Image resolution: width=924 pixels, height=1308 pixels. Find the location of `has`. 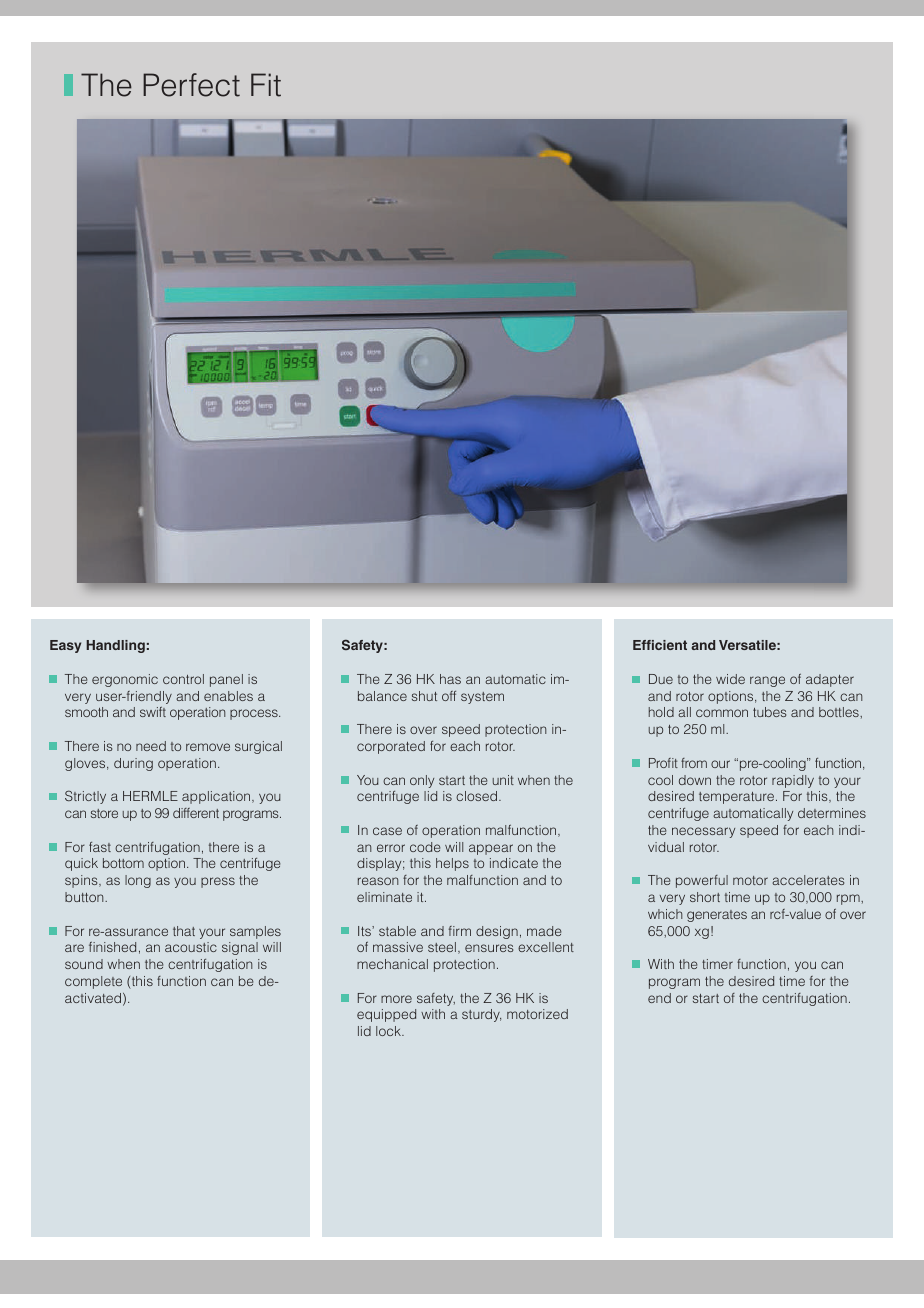

has is located at coordinates (450, 679).
